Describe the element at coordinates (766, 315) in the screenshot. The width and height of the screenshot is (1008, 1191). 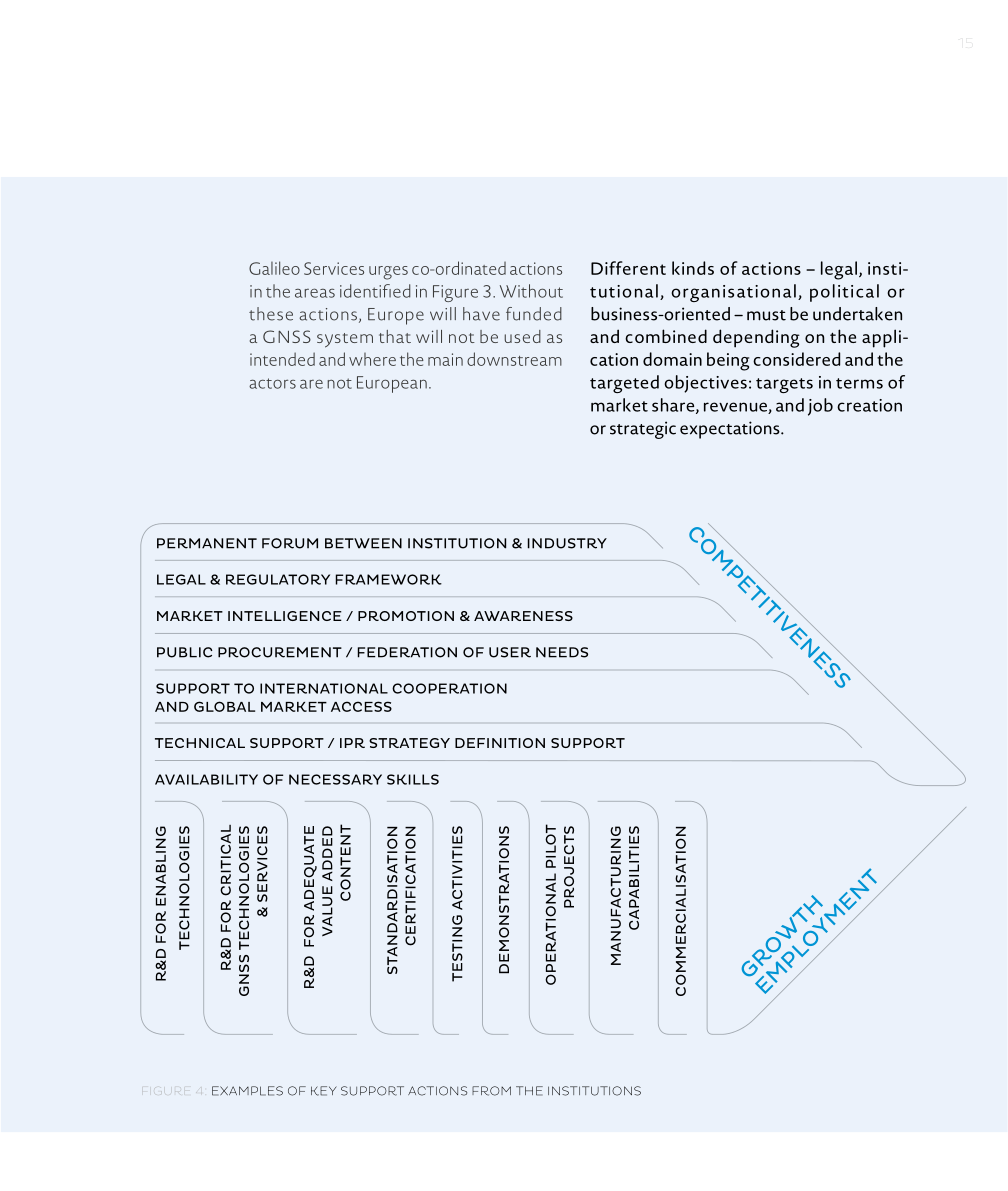
I see `must` at that location.
